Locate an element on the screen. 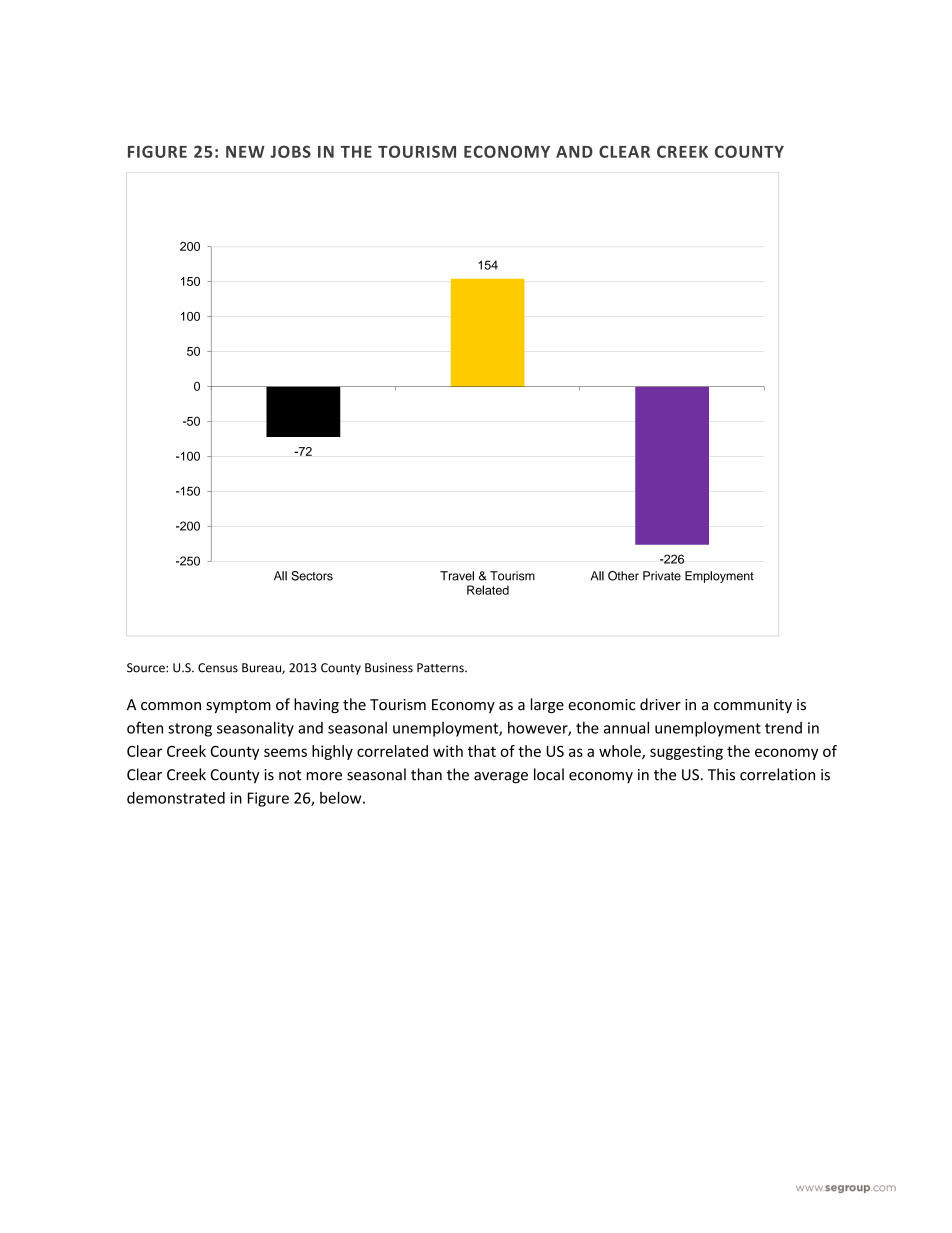 Image resolution: width=952 pixels, height=1233 pixels. NEW is located at coordinates (245, 152).
